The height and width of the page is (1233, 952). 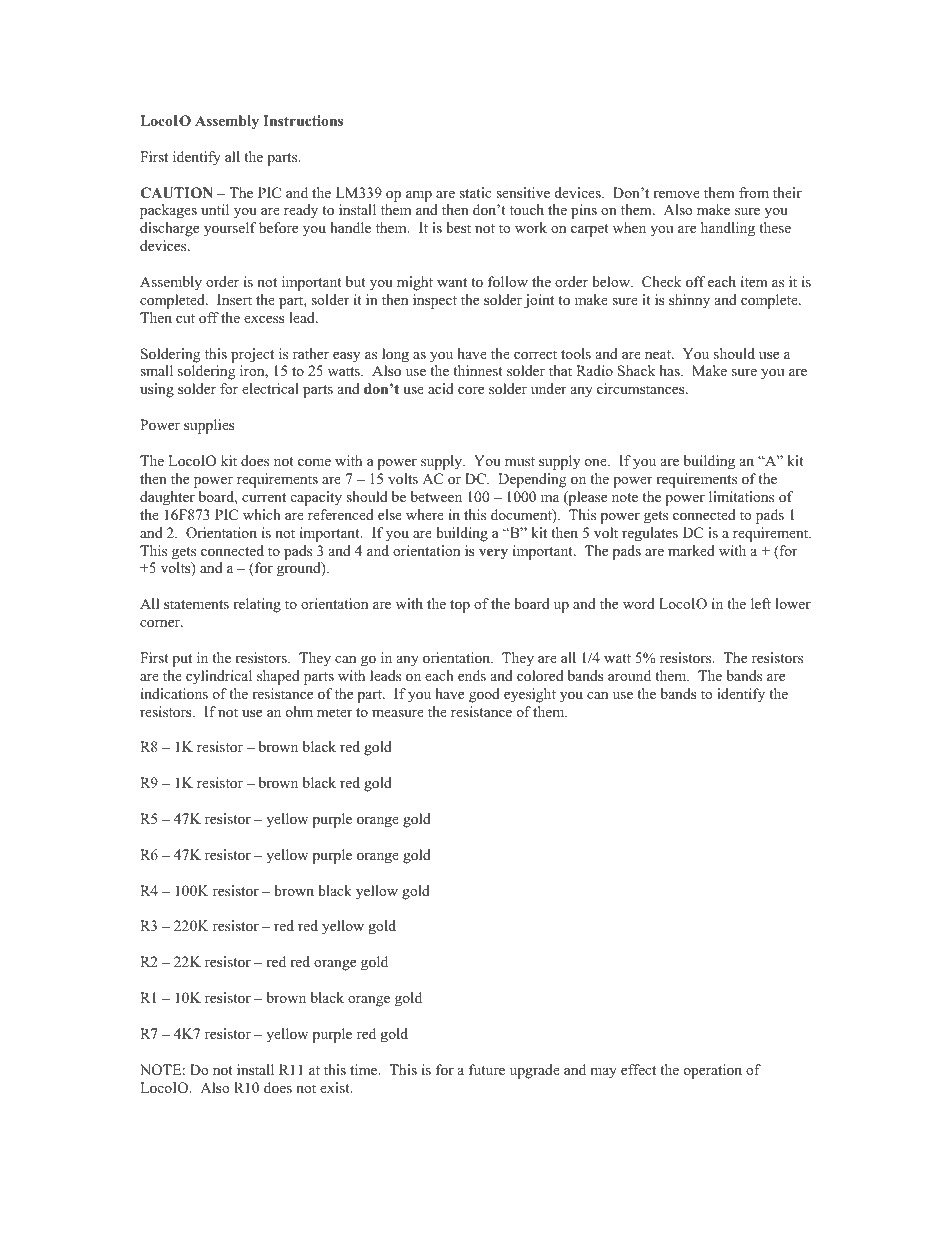 What do you see at coordinates (487, 1069) in the page?
I see `future` at bounding box center [487, 1069].
